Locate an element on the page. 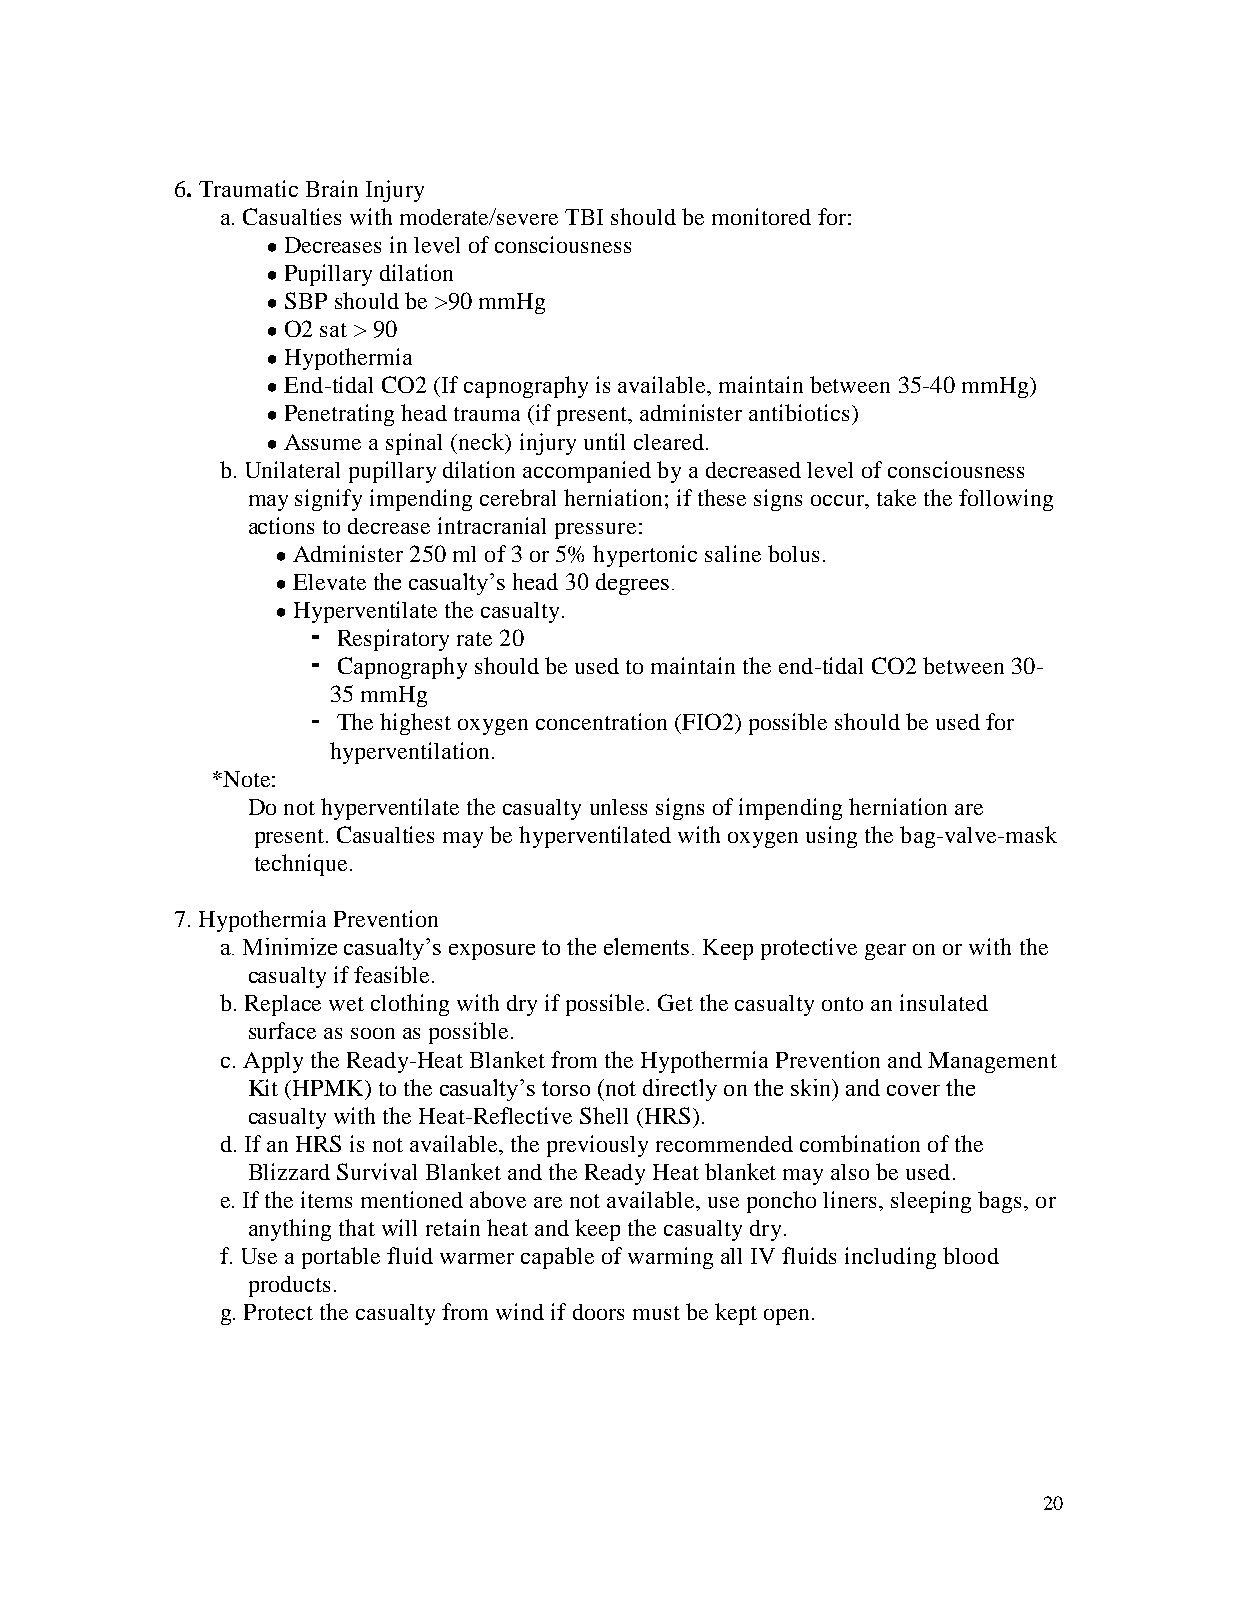 The height and width of the image is (1612, 1246). TBI is located at coordinates (584, 217).
